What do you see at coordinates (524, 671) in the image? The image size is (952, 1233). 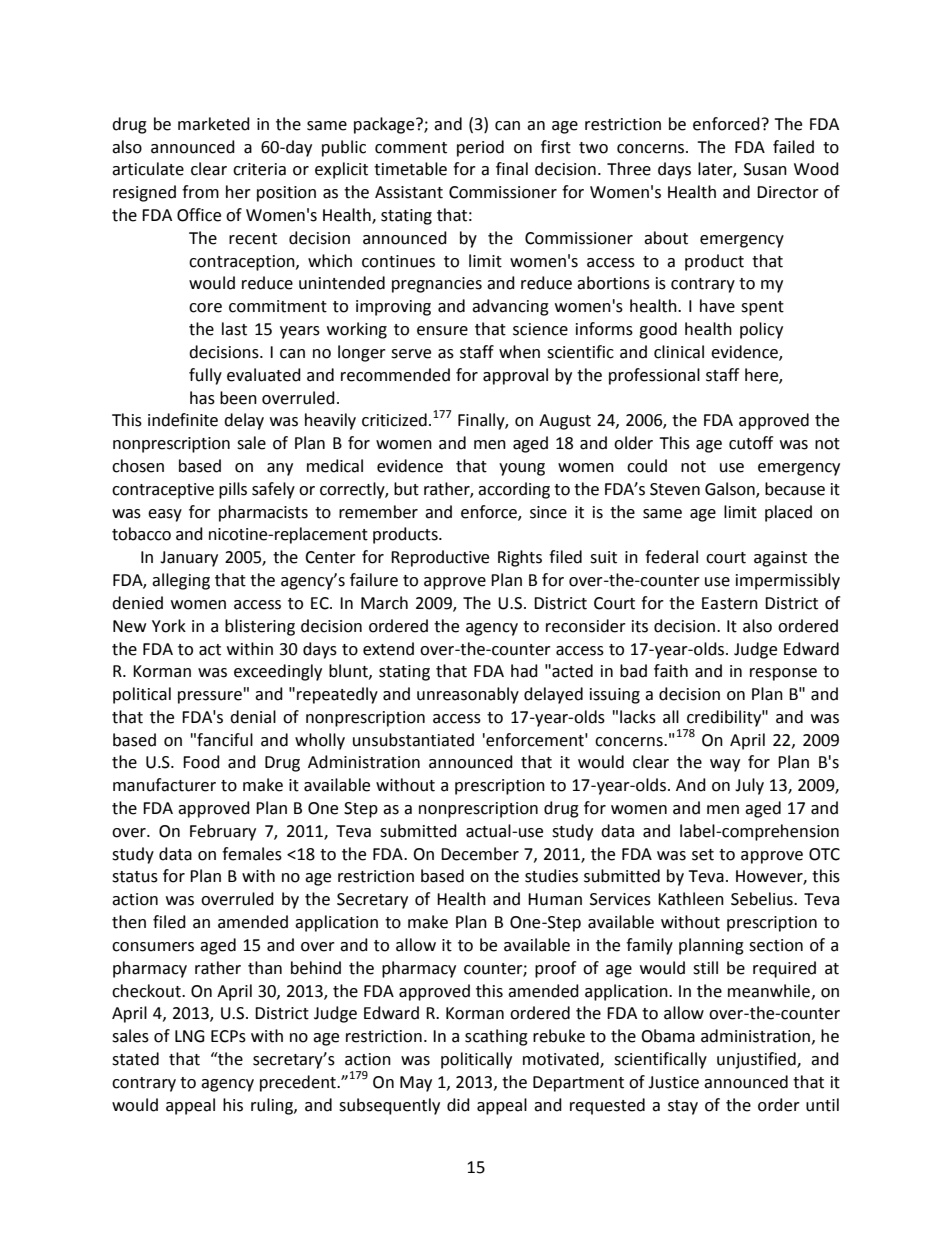 I see `had` at bounding box center [524, 671].
